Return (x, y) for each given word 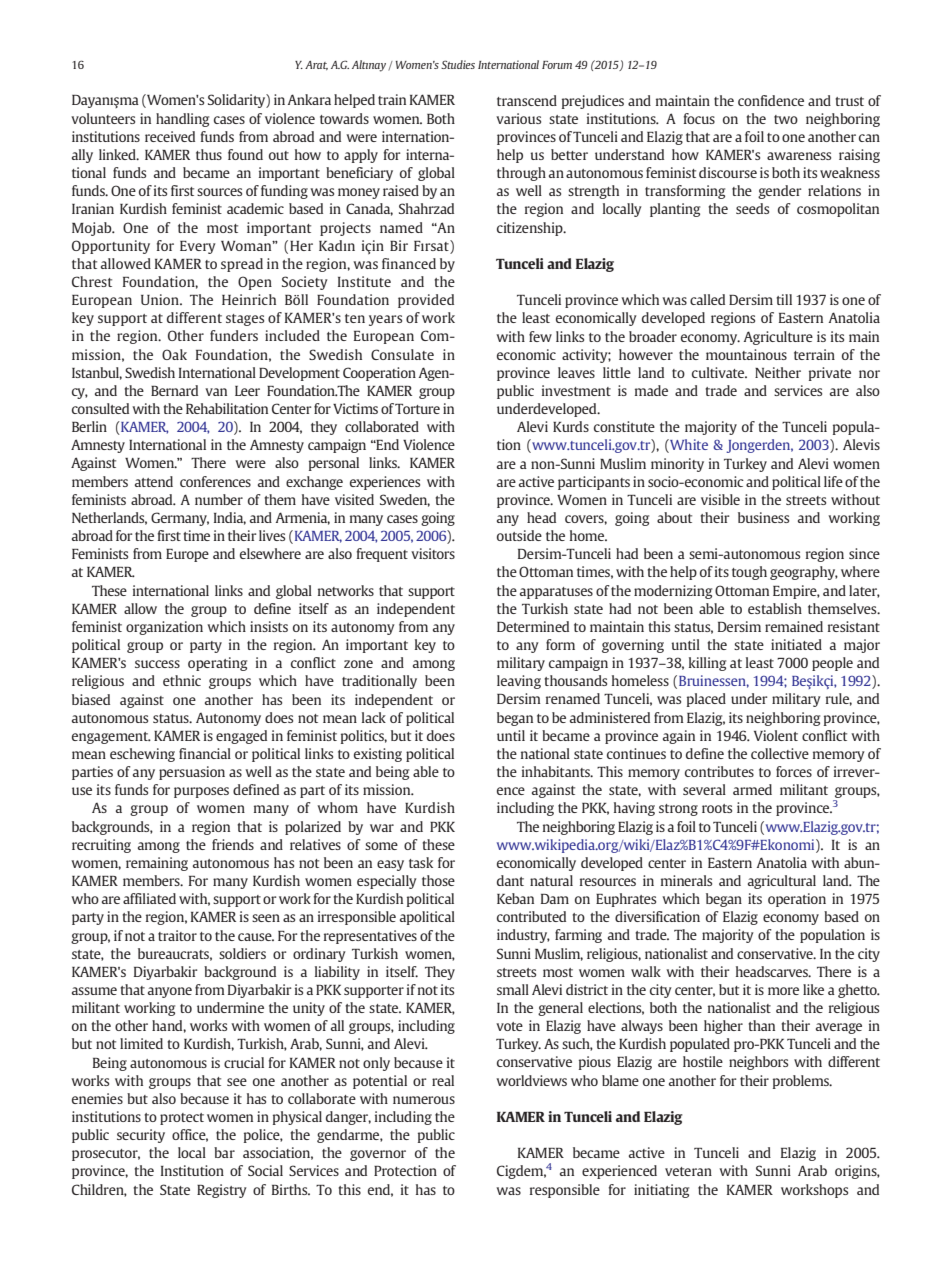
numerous (424, 1100)
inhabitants (557, 771)
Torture (417, 409)
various (518, 118)
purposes (201, 792)
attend (154, 481)
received (170, 136)
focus (699, 118)
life (833, 481)
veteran (688, 1171)
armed (752, 789)
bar (224, 1152)
